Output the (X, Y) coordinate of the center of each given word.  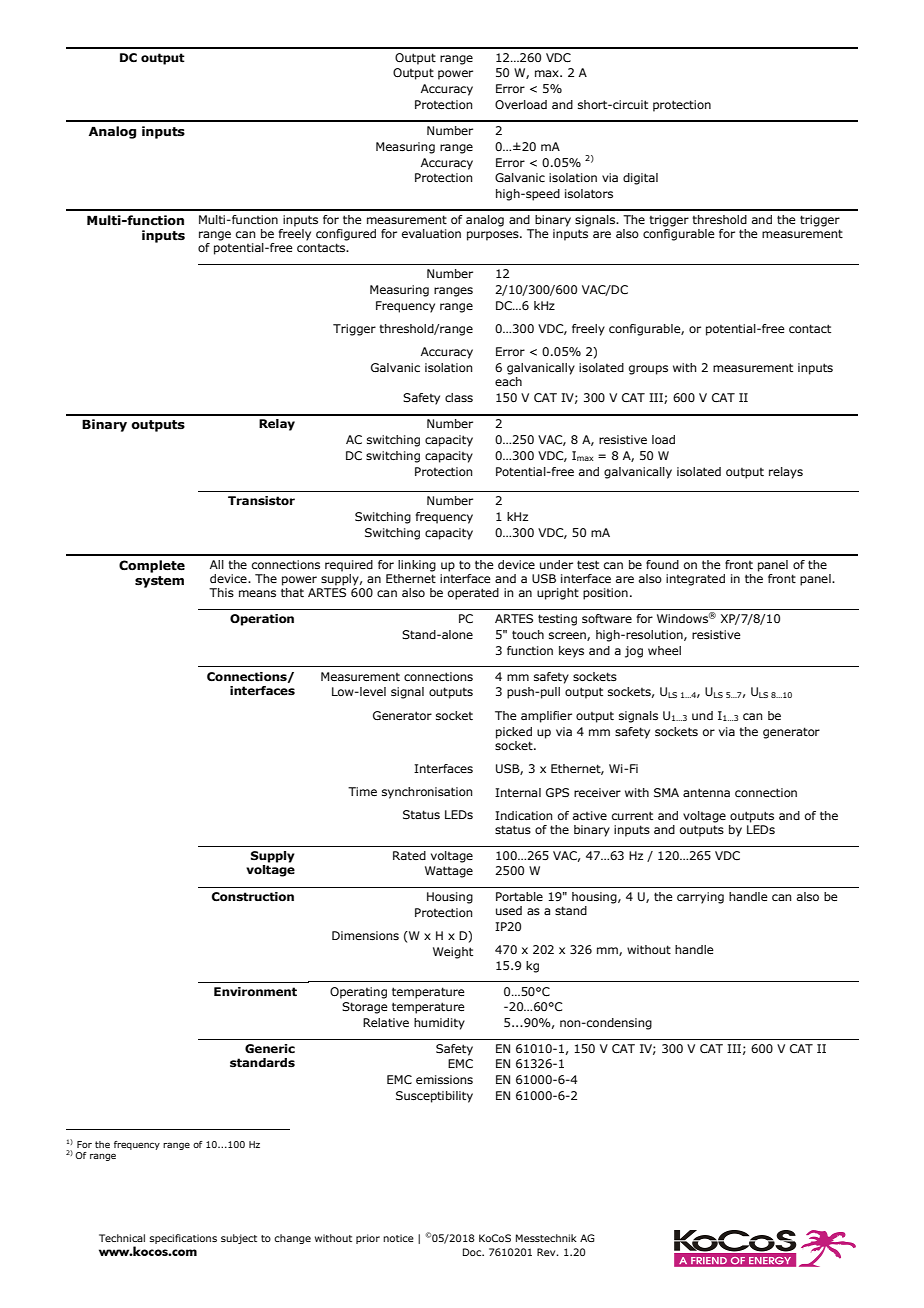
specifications (183, 1239)
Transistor (261, 501)
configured (346, 235)
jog (634, 652)
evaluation (431, 233)
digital (640, 179)
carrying (700, 898)
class (459, 397)
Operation (262, 620)
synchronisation (427, 793)
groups (648, 370)
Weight (453, 953)
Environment (255, 992)
